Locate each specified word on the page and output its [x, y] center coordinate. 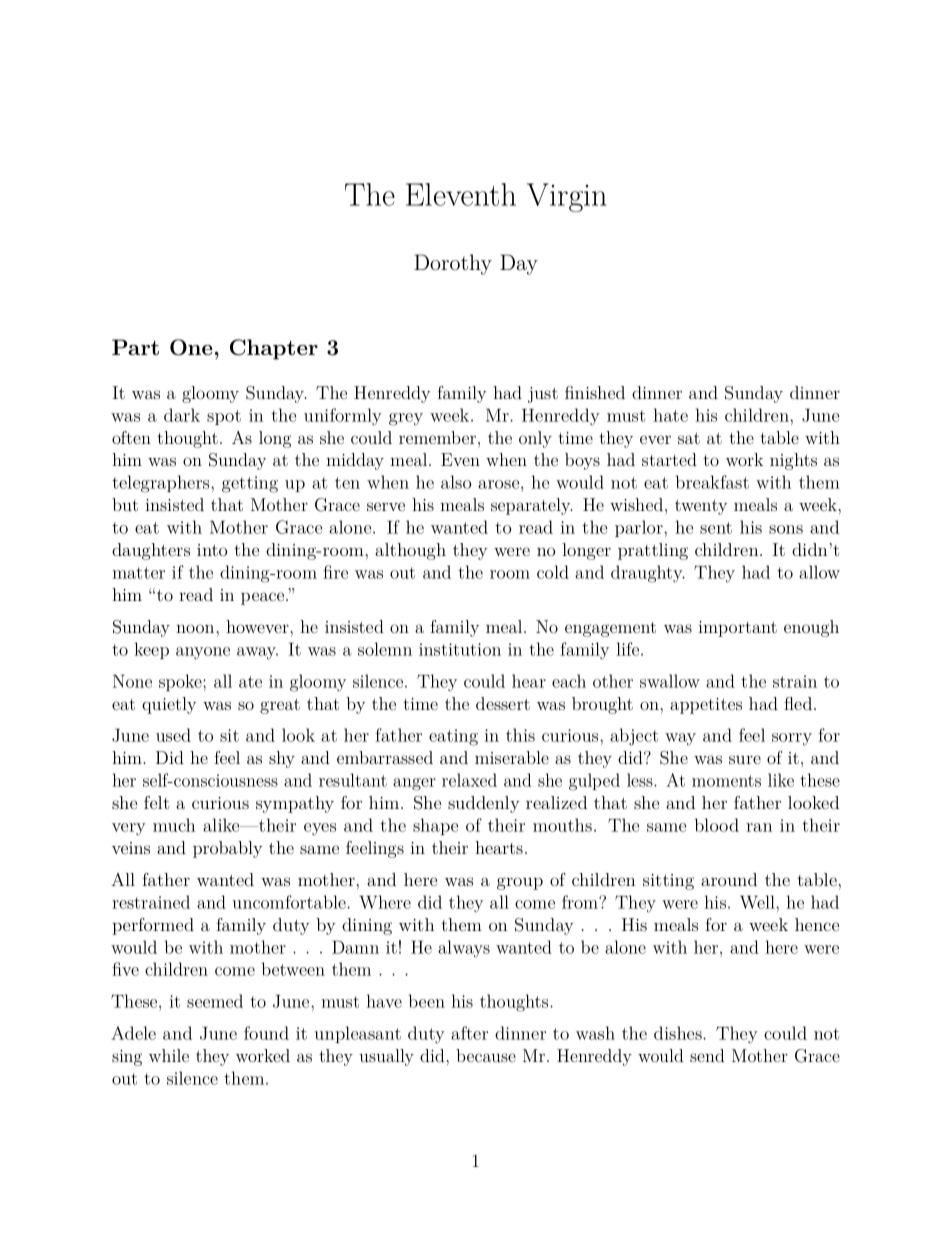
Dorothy [453, 264]
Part [135, 347]
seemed [215, 1001]
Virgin [567, 197]
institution [460, 649]
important [737, 629]
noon [196, 628]
